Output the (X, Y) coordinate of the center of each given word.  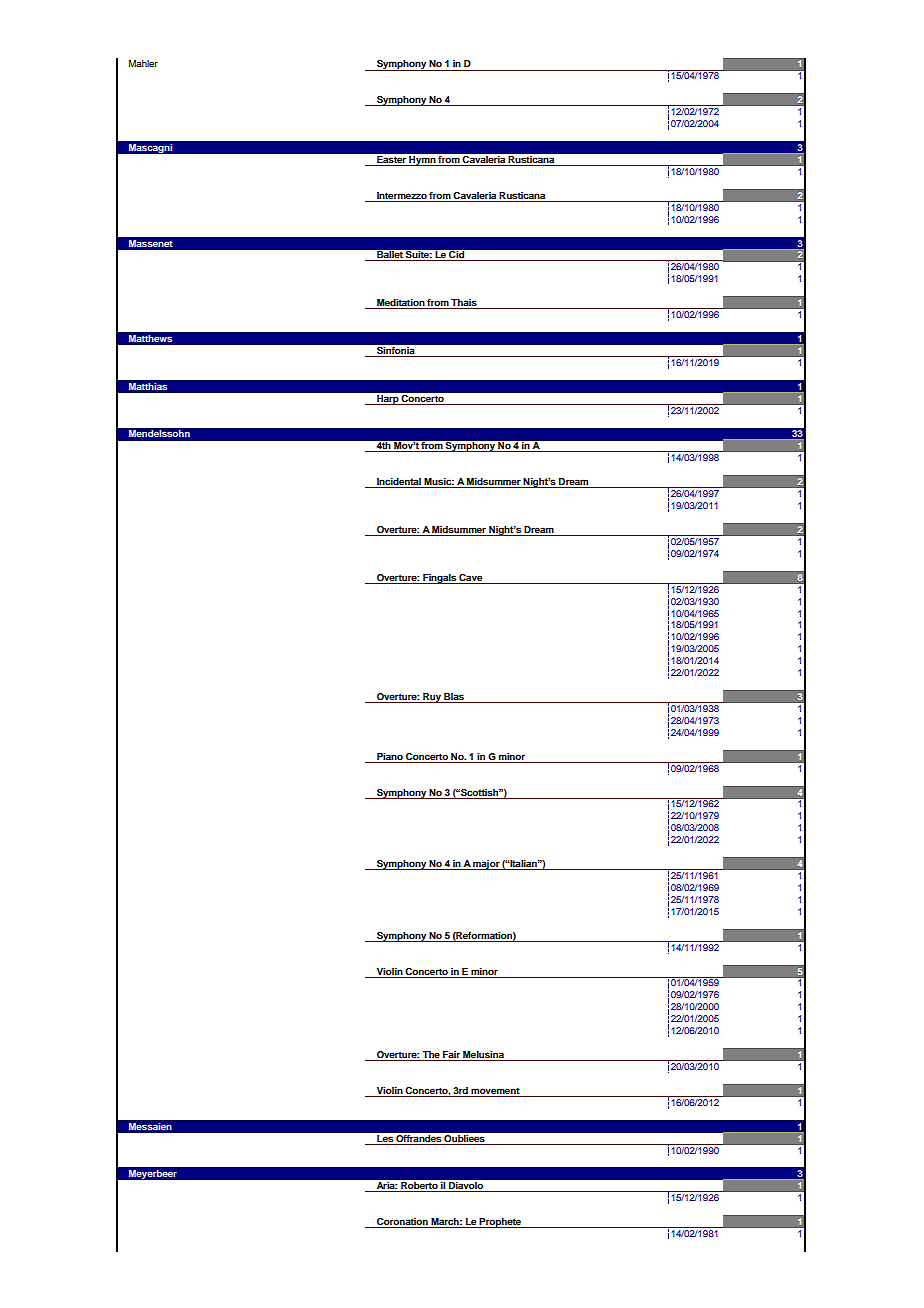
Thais (464, 304)
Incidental (399, 483)
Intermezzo (402, 195)
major (487, 865)
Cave (470, 577)
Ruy (432, 698)
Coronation (402, 1223)
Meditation (400, 304)
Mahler (143, 63)
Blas (454, 698)
